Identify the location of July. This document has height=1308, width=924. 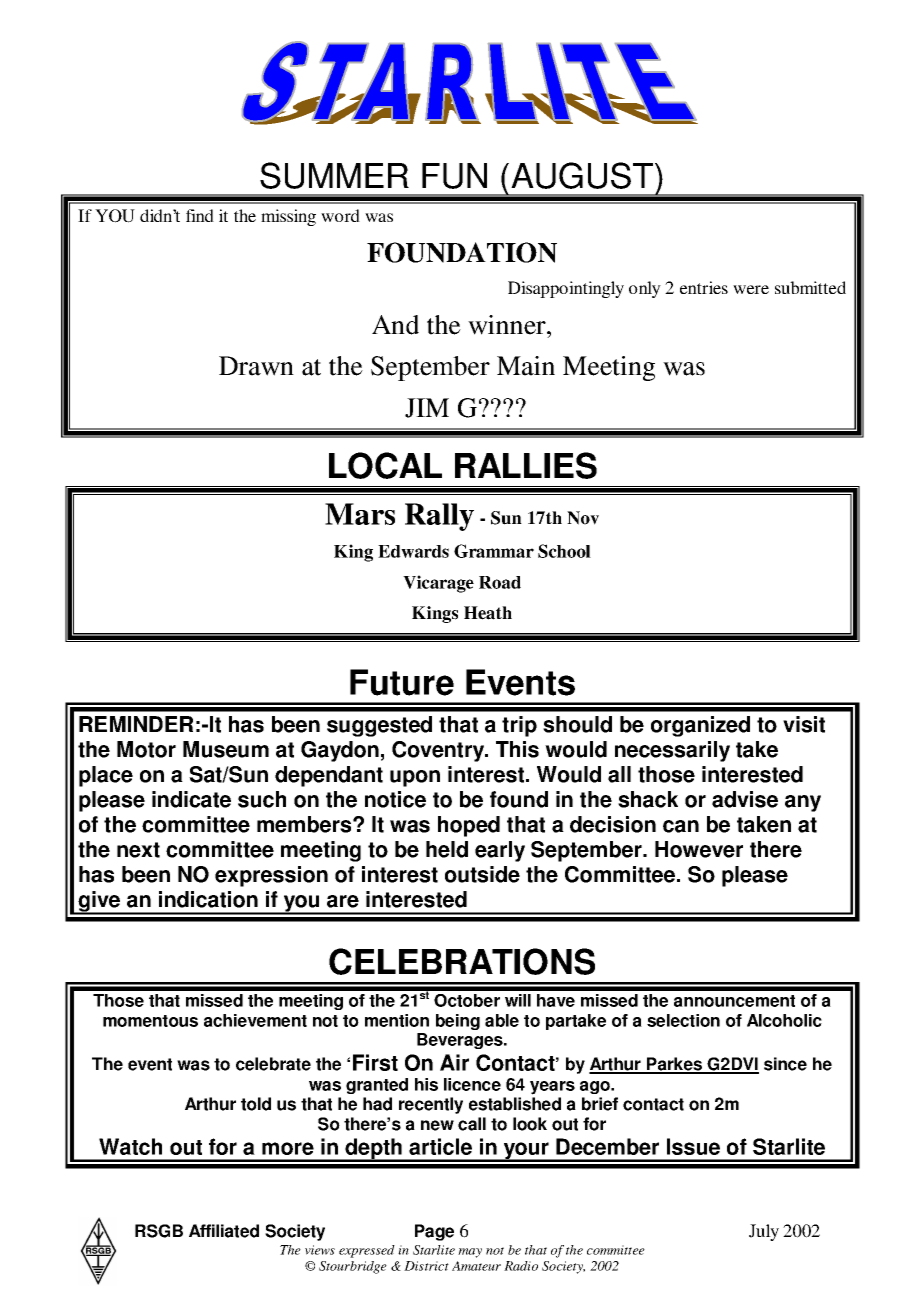
(764, 1232).
